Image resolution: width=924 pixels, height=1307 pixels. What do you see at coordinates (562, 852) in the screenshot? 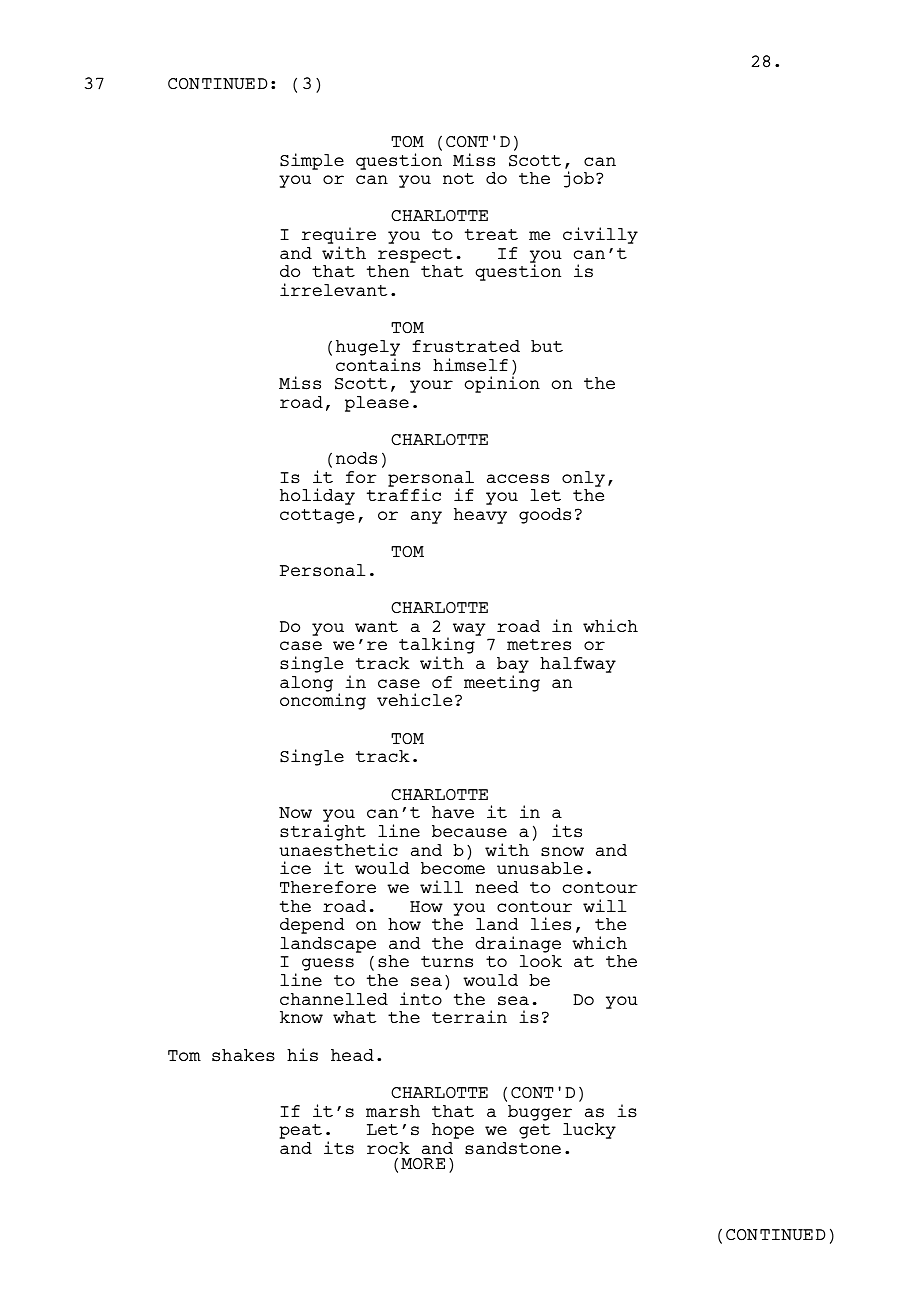
I see `snow` at bounding box center [562, 852].
